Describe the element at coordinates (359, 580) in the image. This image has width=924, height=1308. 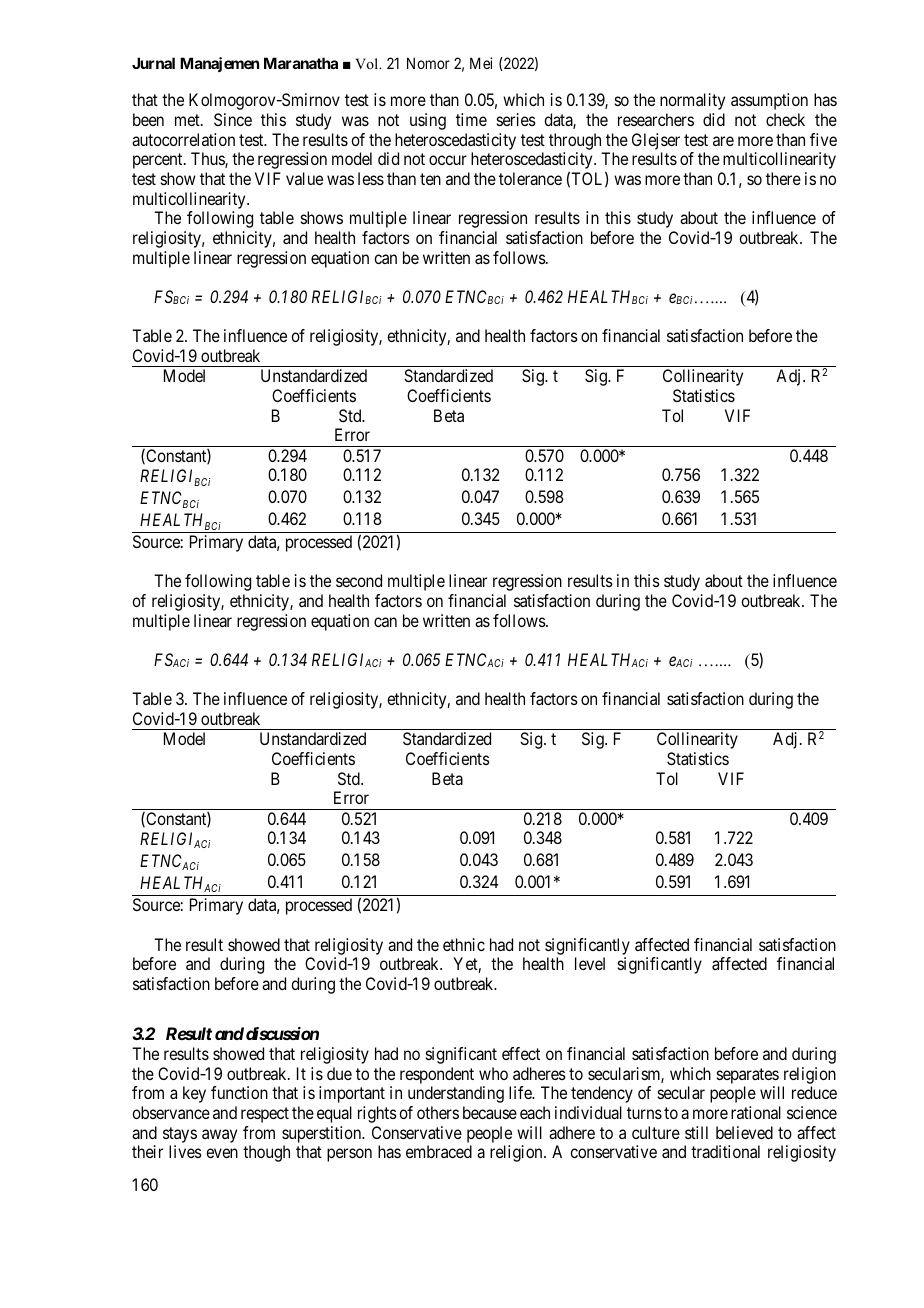
I see `second` at that location.
